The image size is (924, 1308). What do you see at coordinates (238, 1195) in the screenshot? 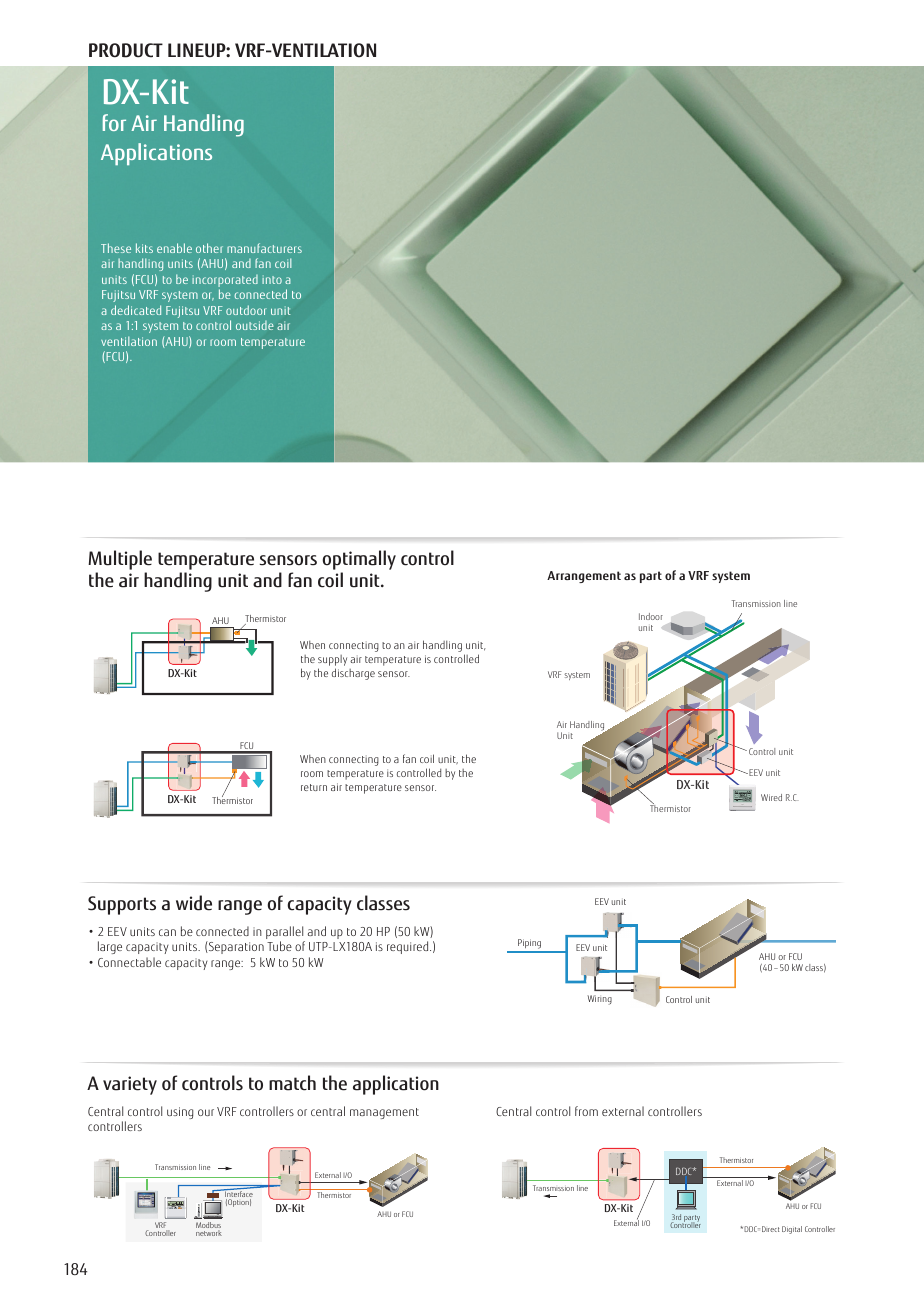
I see `Interface` at bounding box center [238, 1195].
